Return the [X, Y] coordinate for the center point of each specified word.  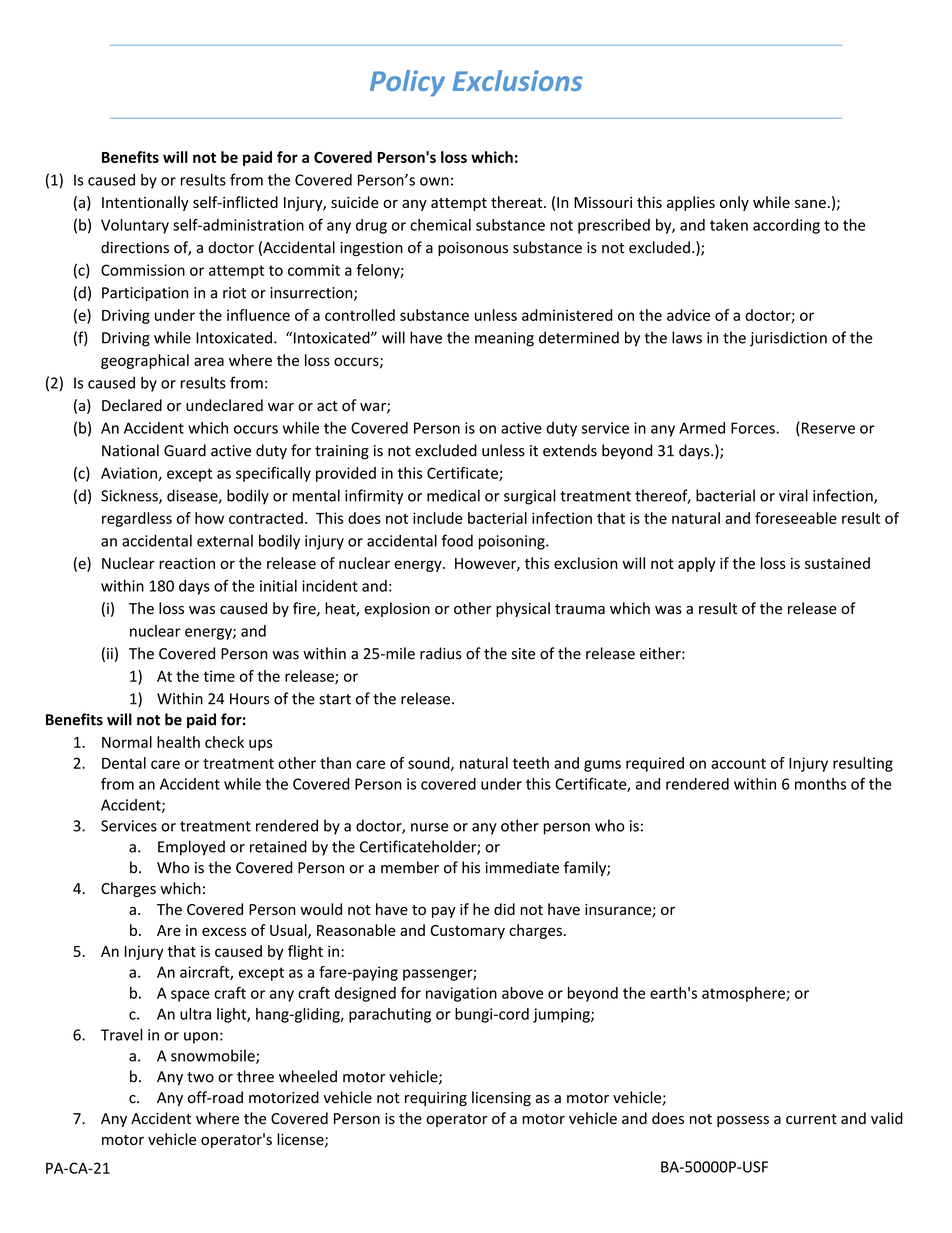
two [200, 1077]
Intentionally [145, 203]
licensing [501, 1098]
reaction [187, 563]
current [811, 1119]
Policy [407, 83]
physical [523, 609]
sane [810, 203]
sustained [837, 563]
